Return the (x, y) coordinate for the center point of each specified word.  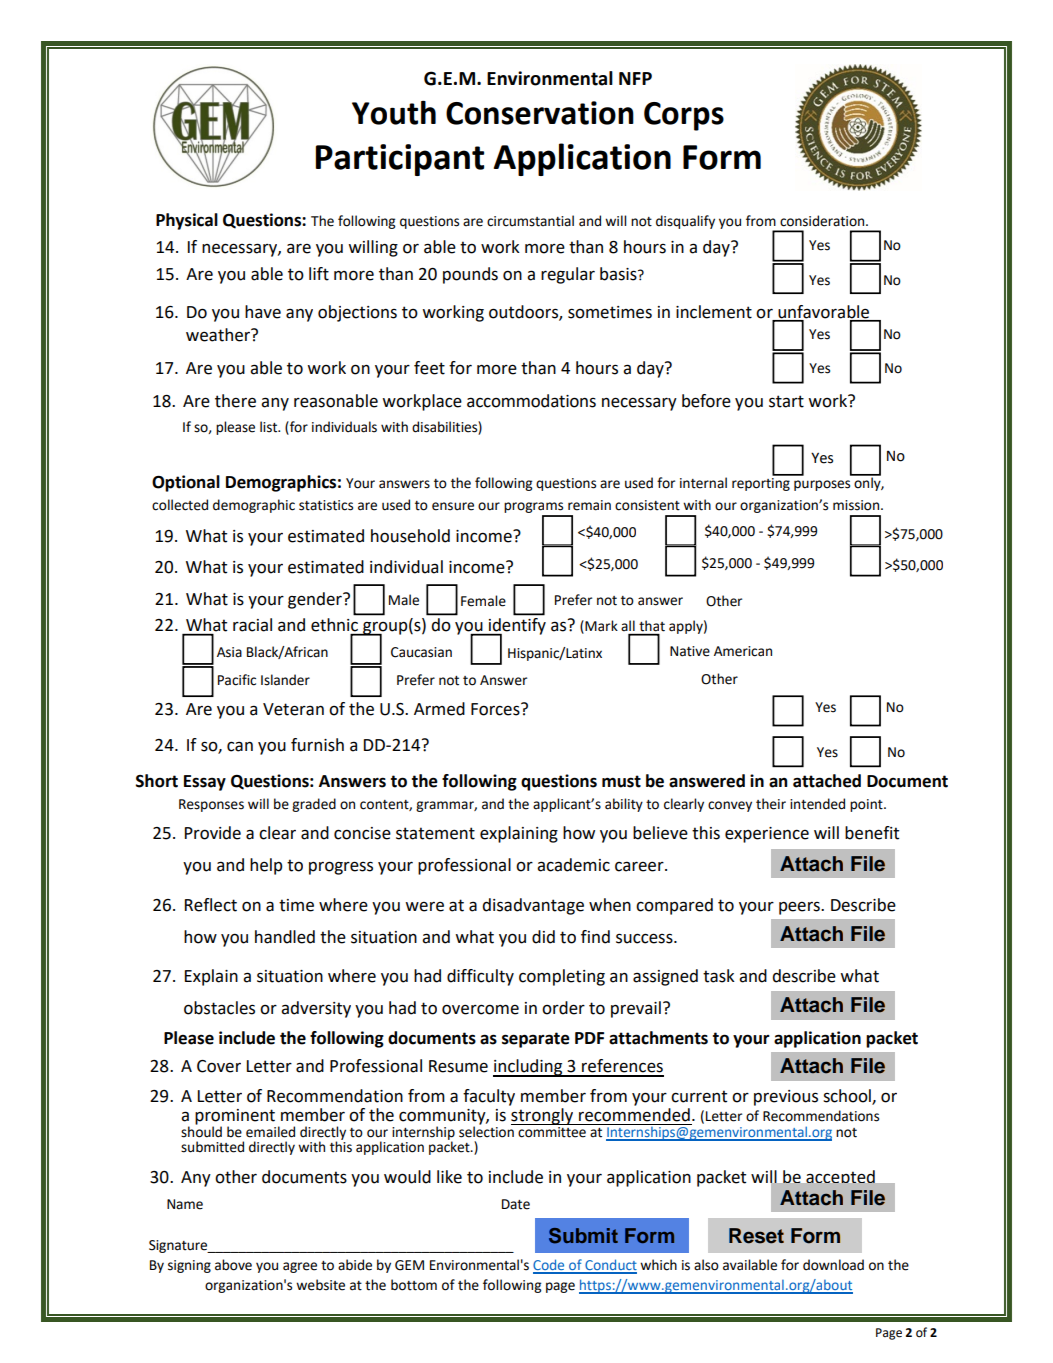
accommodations (531, 401)
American (743, 651)
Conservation (540, 113)
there (235, 401)
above (233, 1265)
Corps (684, 116)
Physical (187, 221)
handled (285, 937)
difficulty (480, 977)
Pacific (237, 680)
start (786, 401)
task (719, 976)
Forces (496, 709)
